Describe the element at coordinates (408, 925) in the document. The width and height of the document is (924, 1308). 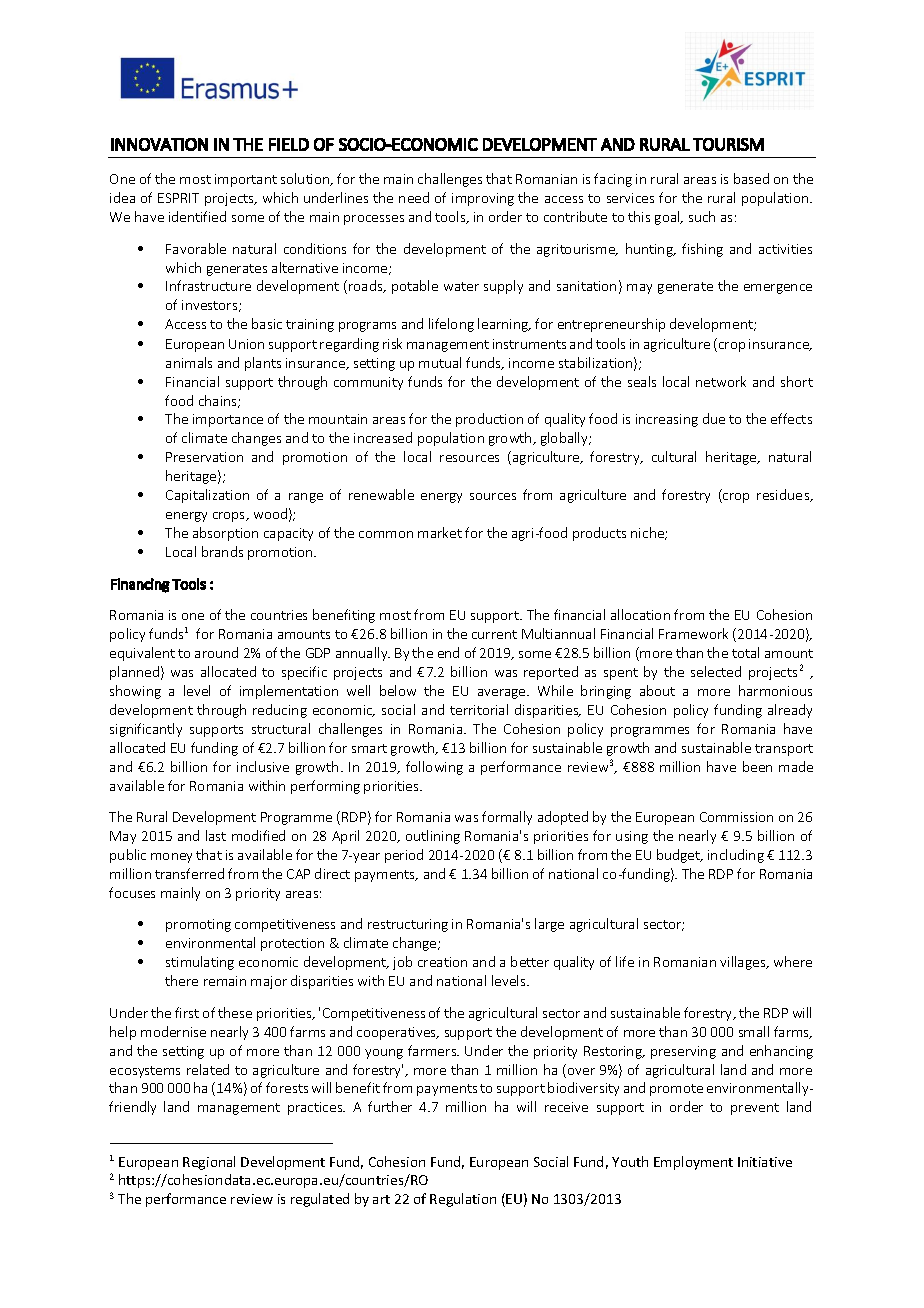
I see `restructuring` at that location.
